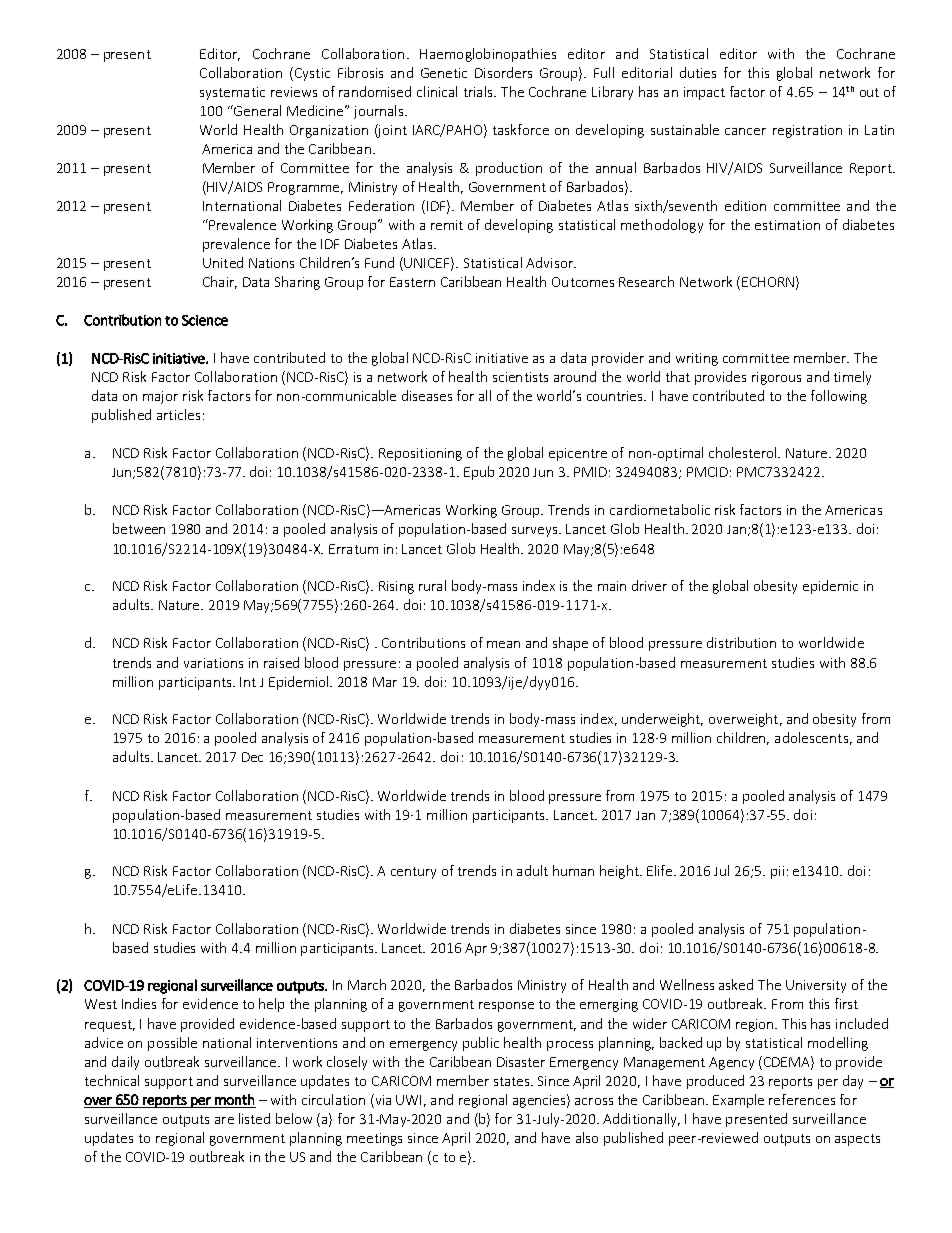 This screenshot has height=1233, width=952. I want to click on states, so click(513, 1081).
